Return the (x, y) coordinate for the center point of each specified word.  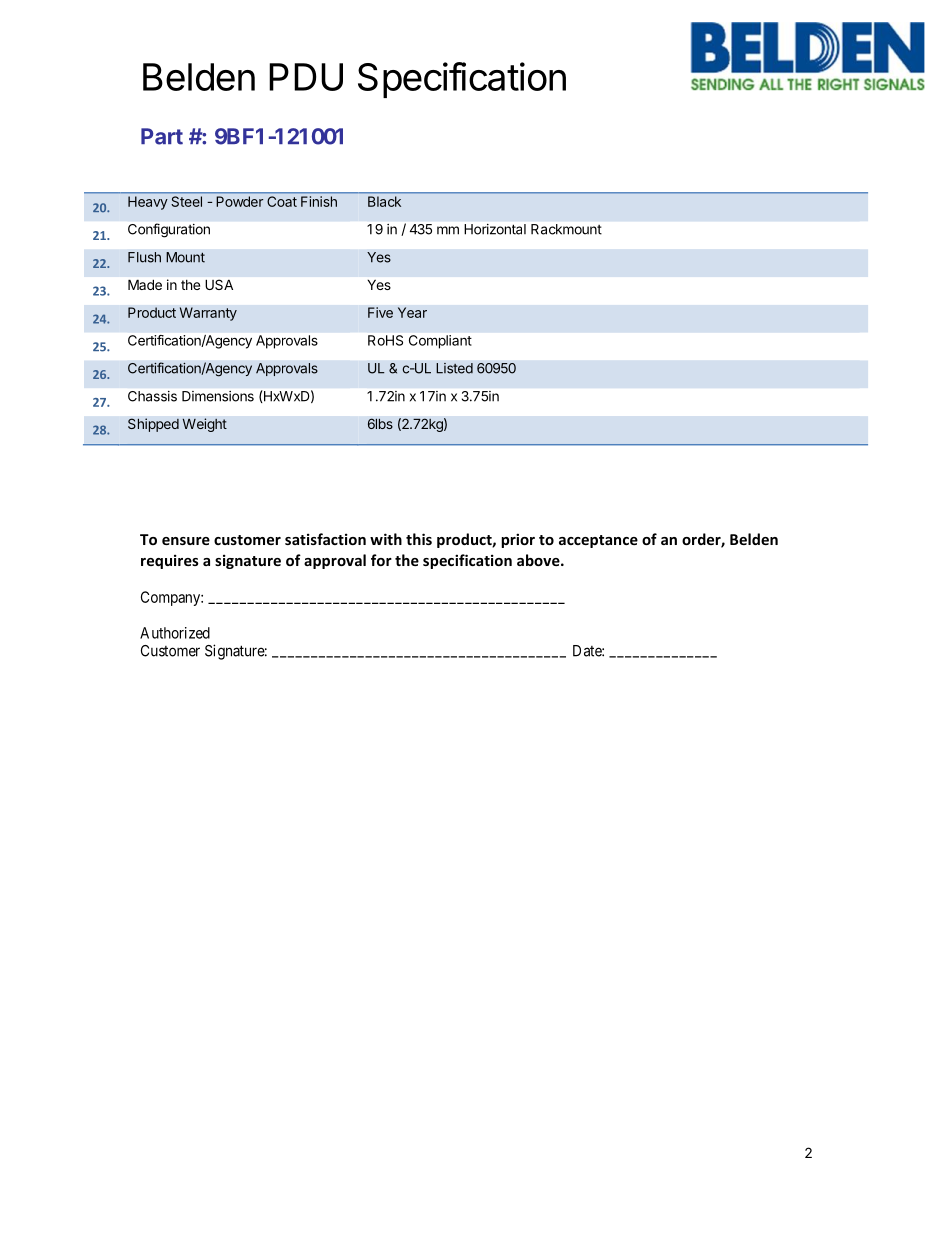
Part (162, 136)
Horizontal (495, 229)
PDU (306, 77)
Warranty (208, 314)
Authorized (175, 633)
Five (380, 312)
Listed (454, 368)
